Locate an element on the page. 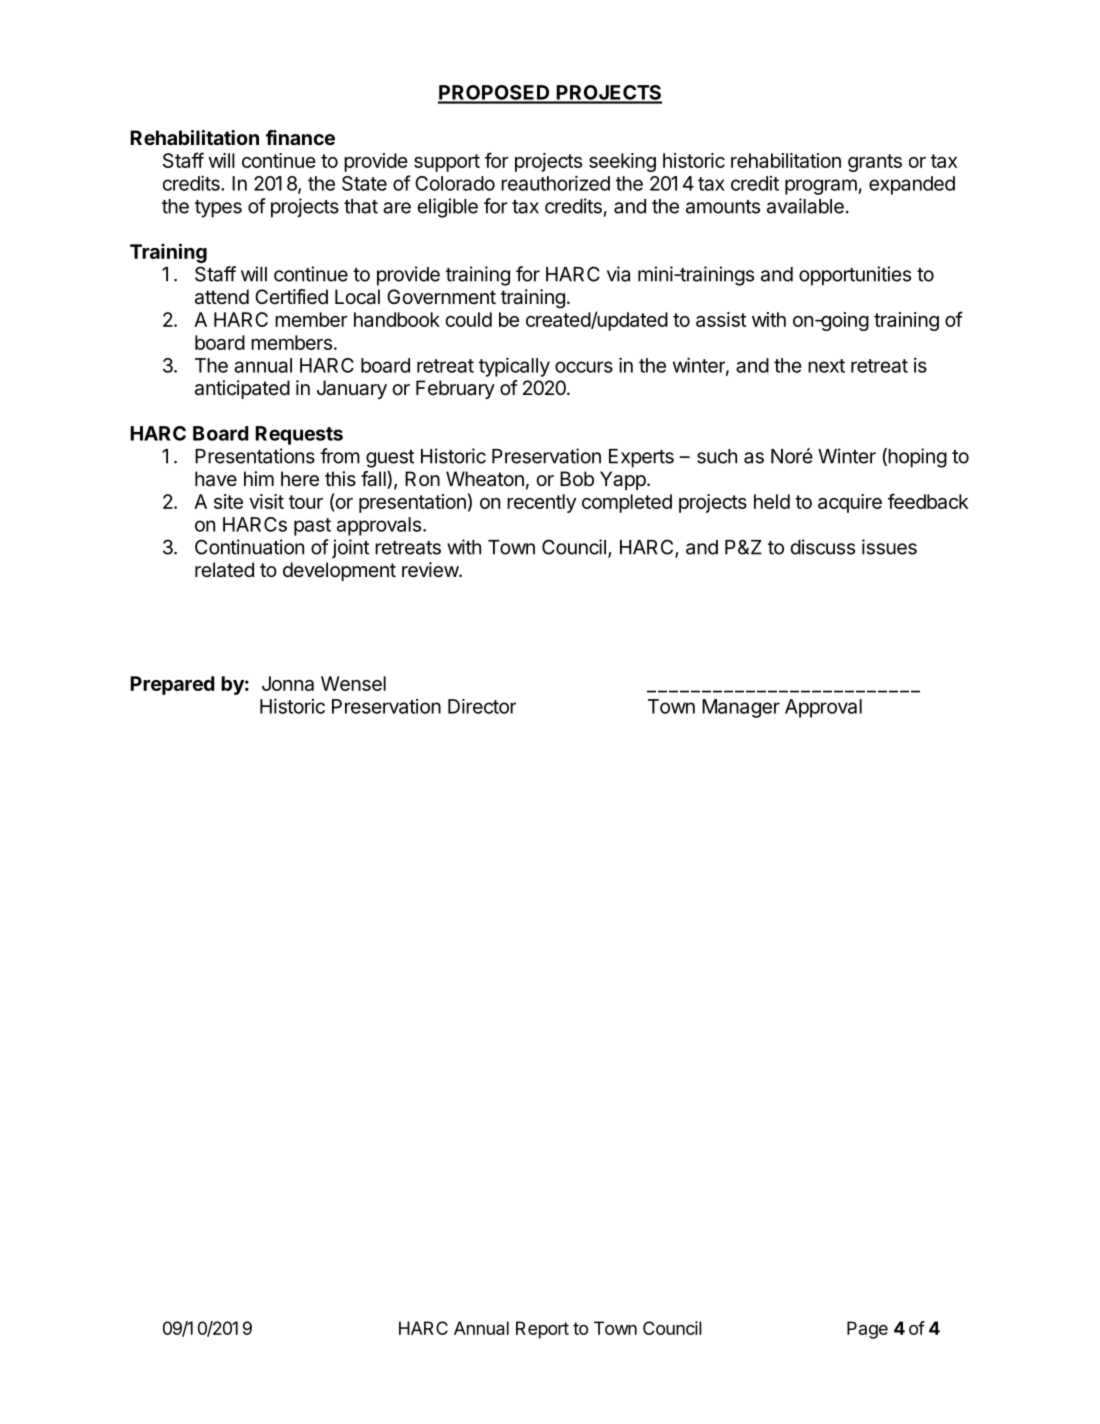 This image has width=1100, height=1424. Prepared is located at coordinates (172, 685).
